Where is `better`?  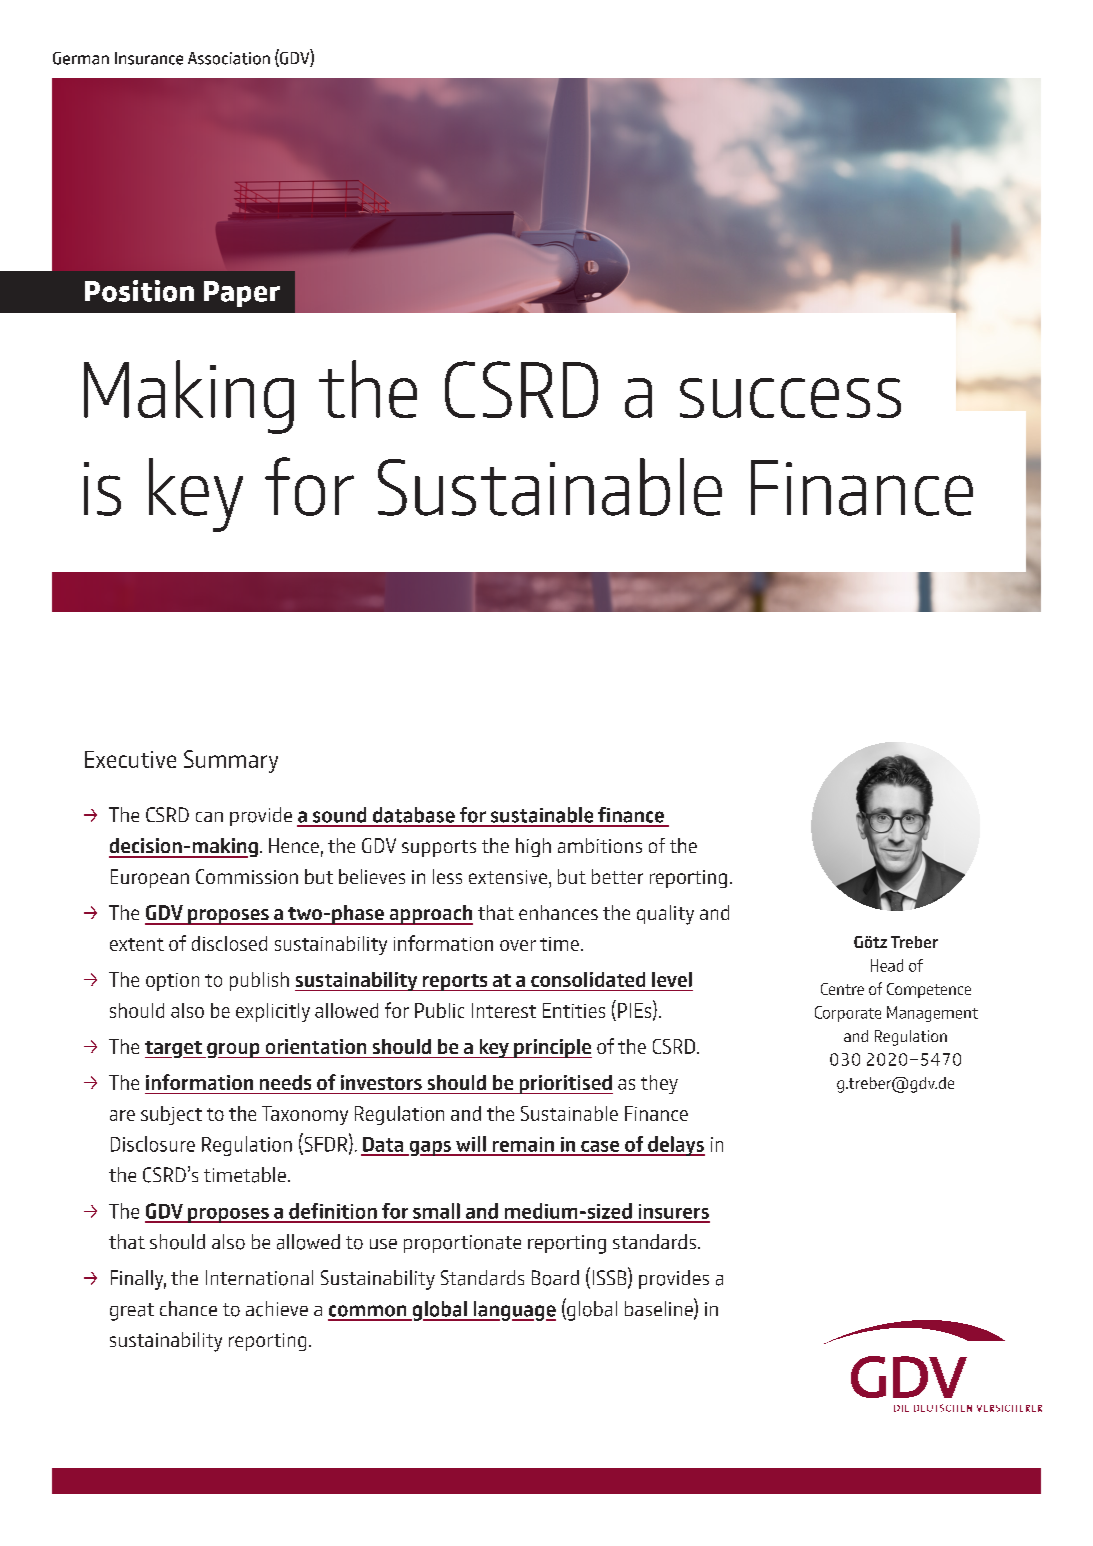
better is located at coordinates (617, 876).
